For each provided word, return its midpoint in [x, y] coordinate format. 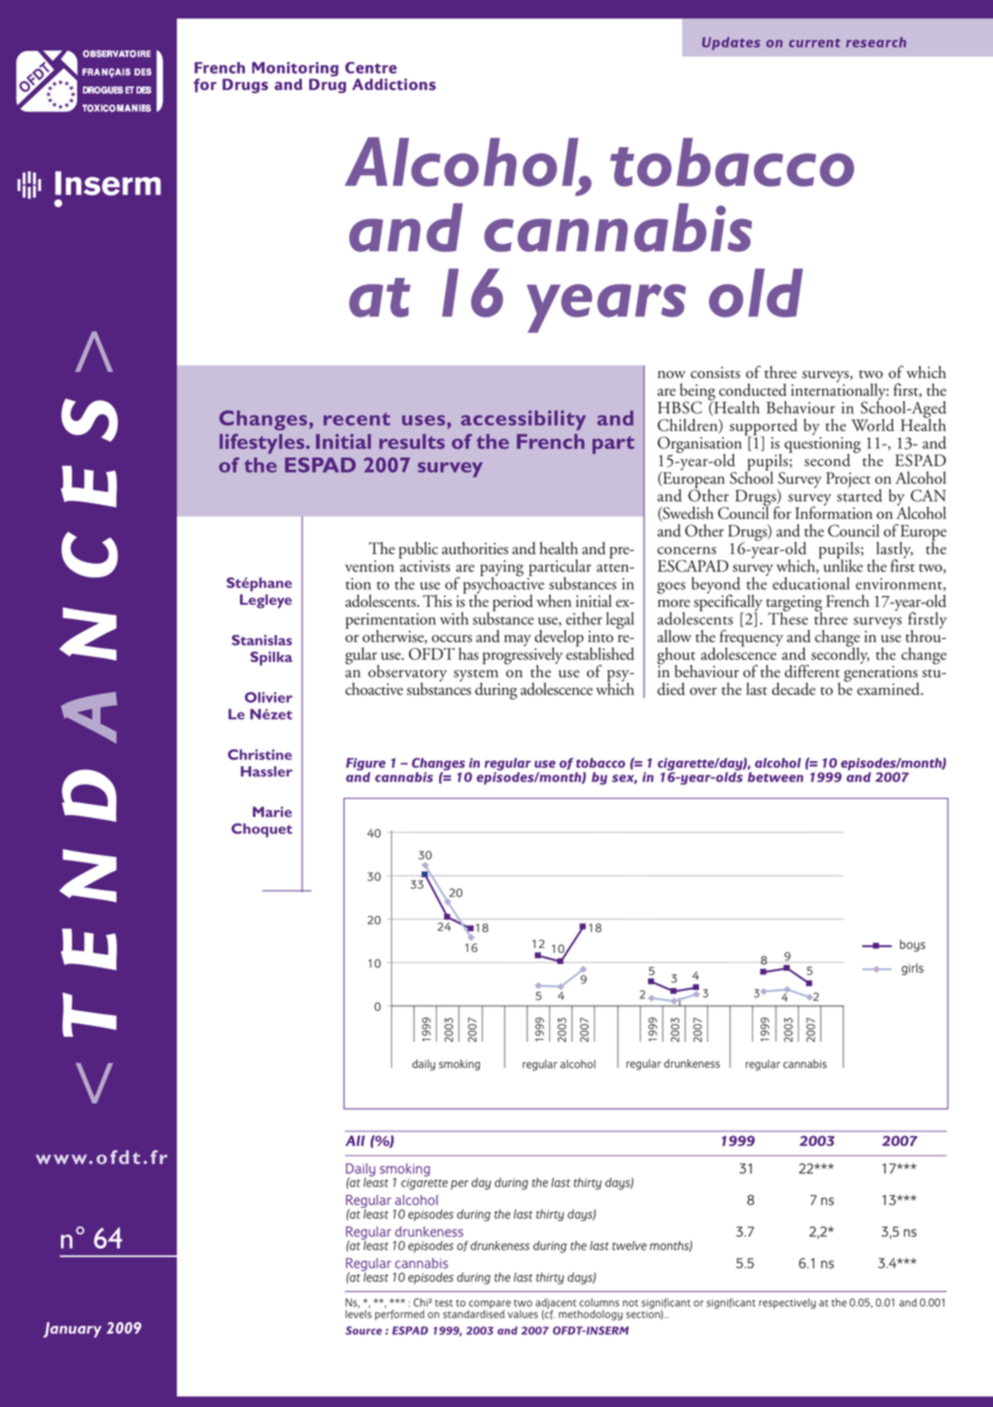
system [477, 676]
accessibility [523, 420]
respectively [787, 1303]
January [72, 1330]
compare [489, 1305]
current [814, 43]
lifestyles [263, 444]
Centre [371, 68]
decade [794, 688]
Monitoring [295, 70]
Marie [272, 811]
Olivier [269, 697]
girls [913, 969]
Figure [366, 765]
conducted [753, 389]
